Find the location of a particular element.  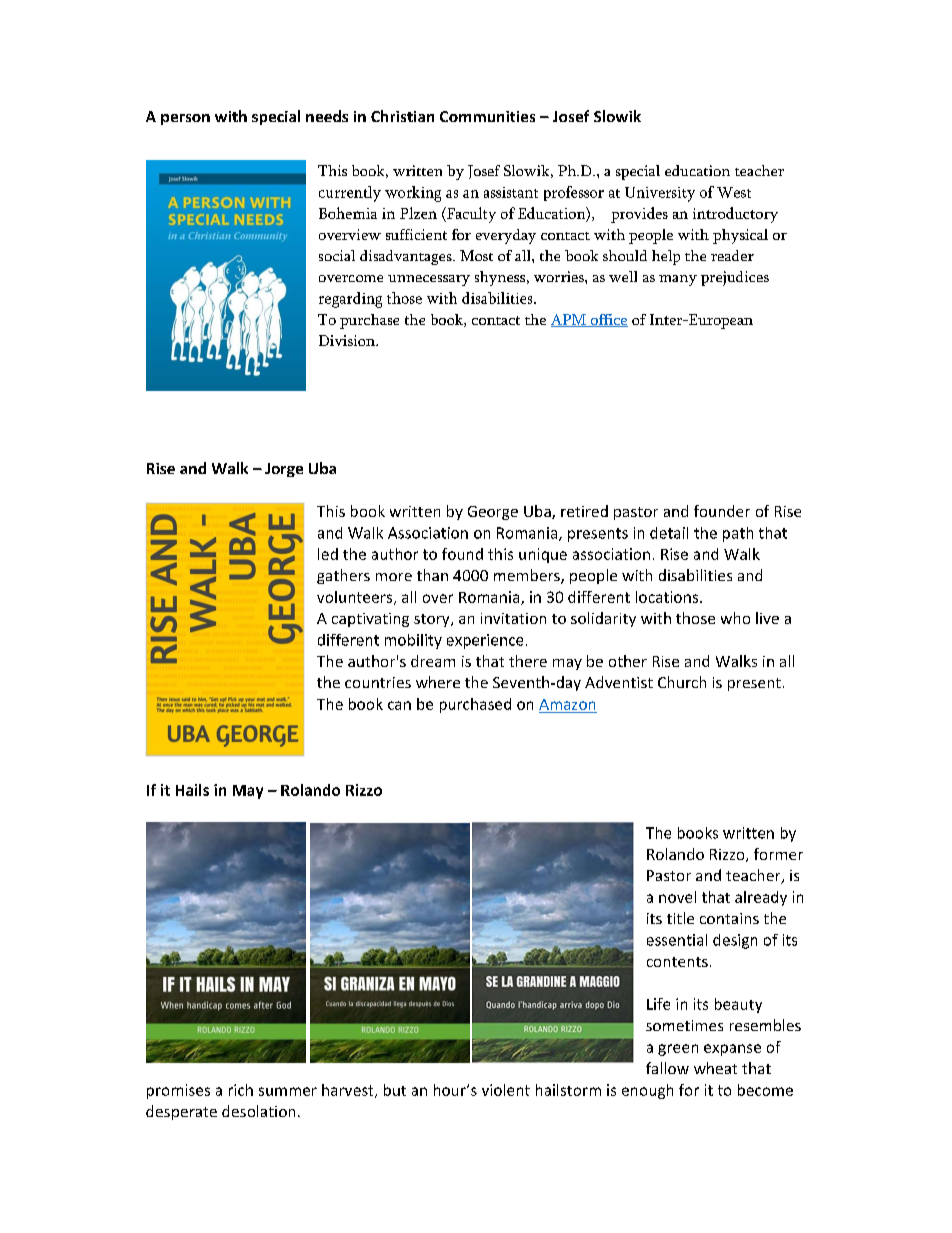

Division is located at coordinates (348, 340).
